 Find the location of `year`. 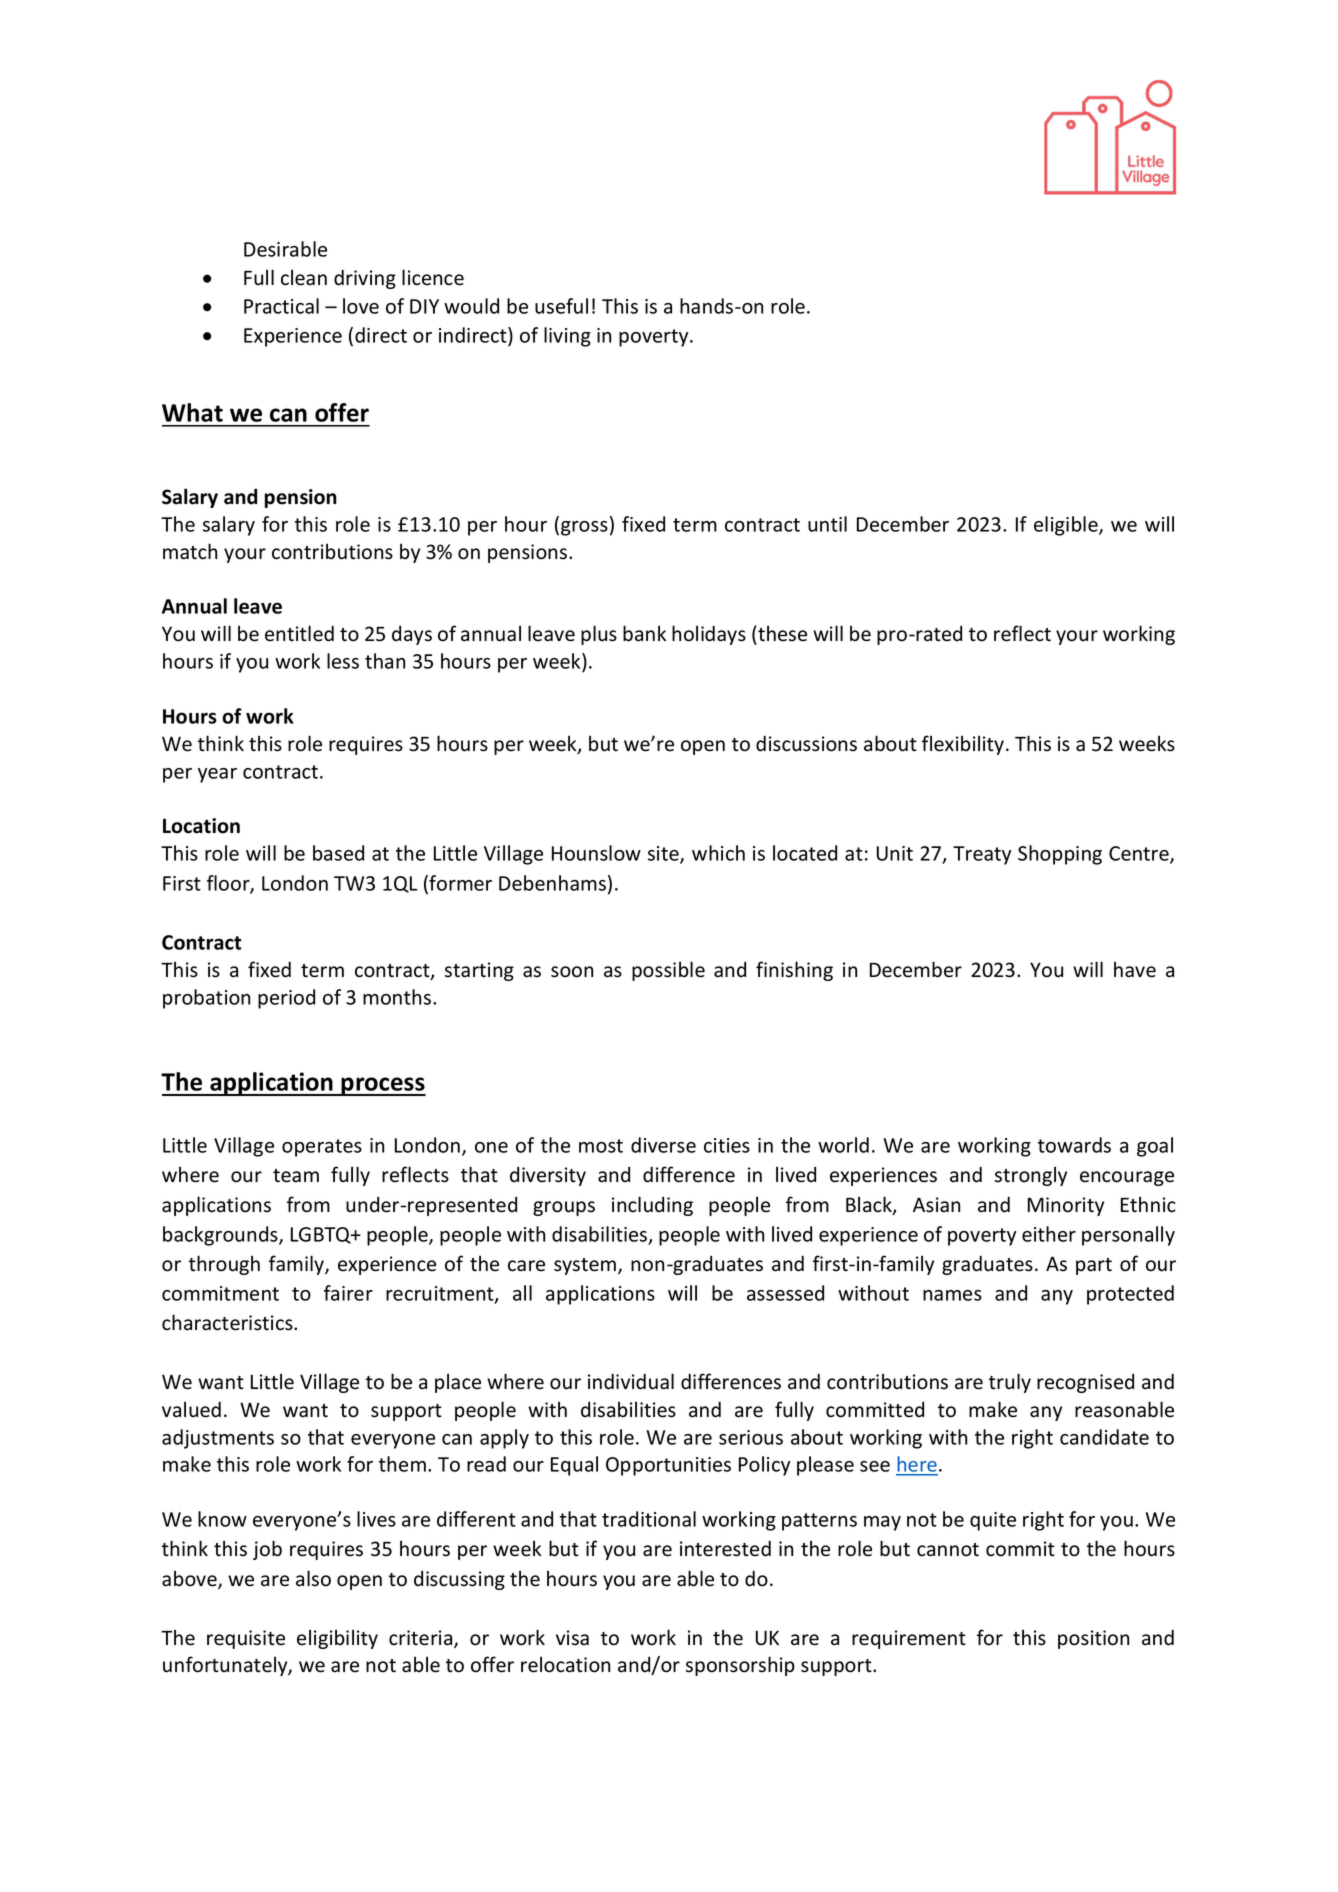

year is located at coordinates (217, 775).
